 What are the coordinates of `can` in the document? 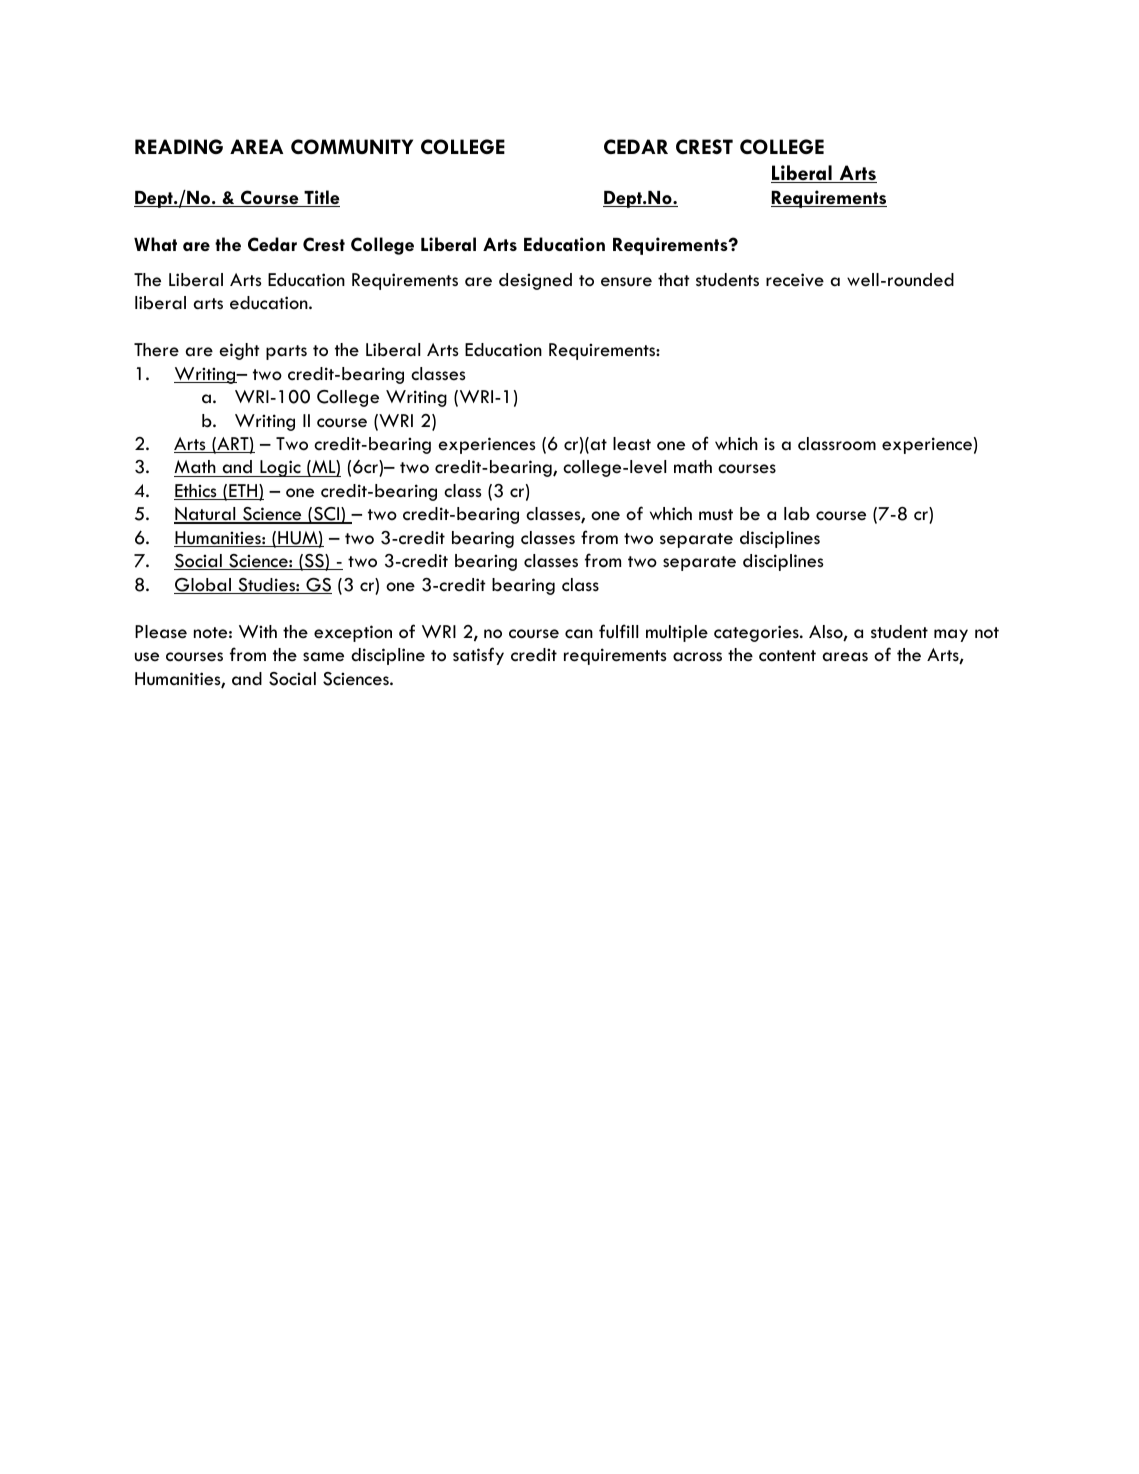 It's located at (579, 634).
